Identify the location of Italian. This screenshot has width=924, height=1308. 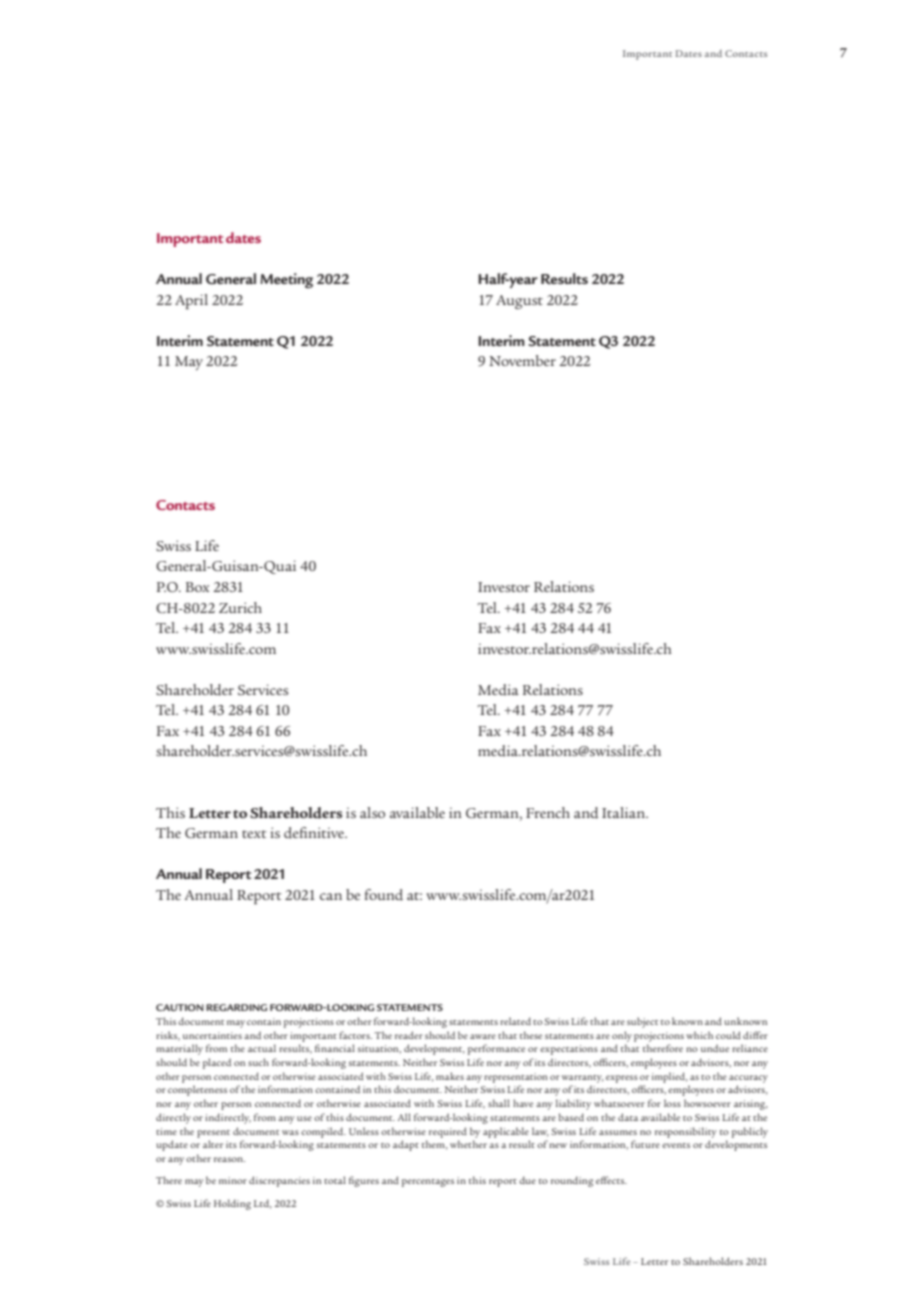
(625, 812).
